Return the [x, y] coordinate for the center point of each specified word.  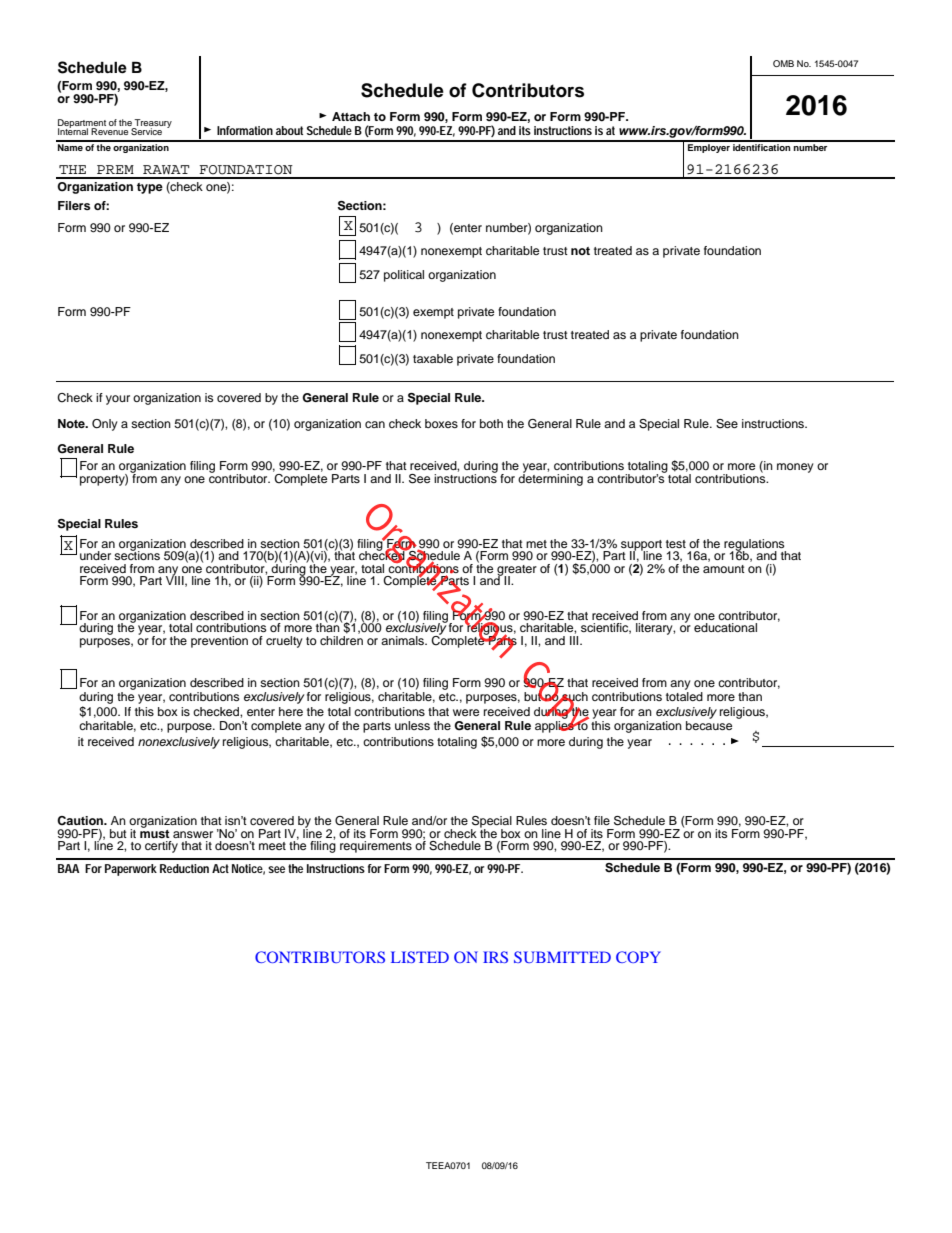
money [795, 468]
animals [403, 640]
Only [105, 425]
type [150, 188]
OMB [783, 63]
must [155, 832]
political [404, 276]
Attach [351, 116]
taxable [433, 358]
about [289, 130]
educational [725, 627]
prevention [219, 642]
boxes [441, 423]
